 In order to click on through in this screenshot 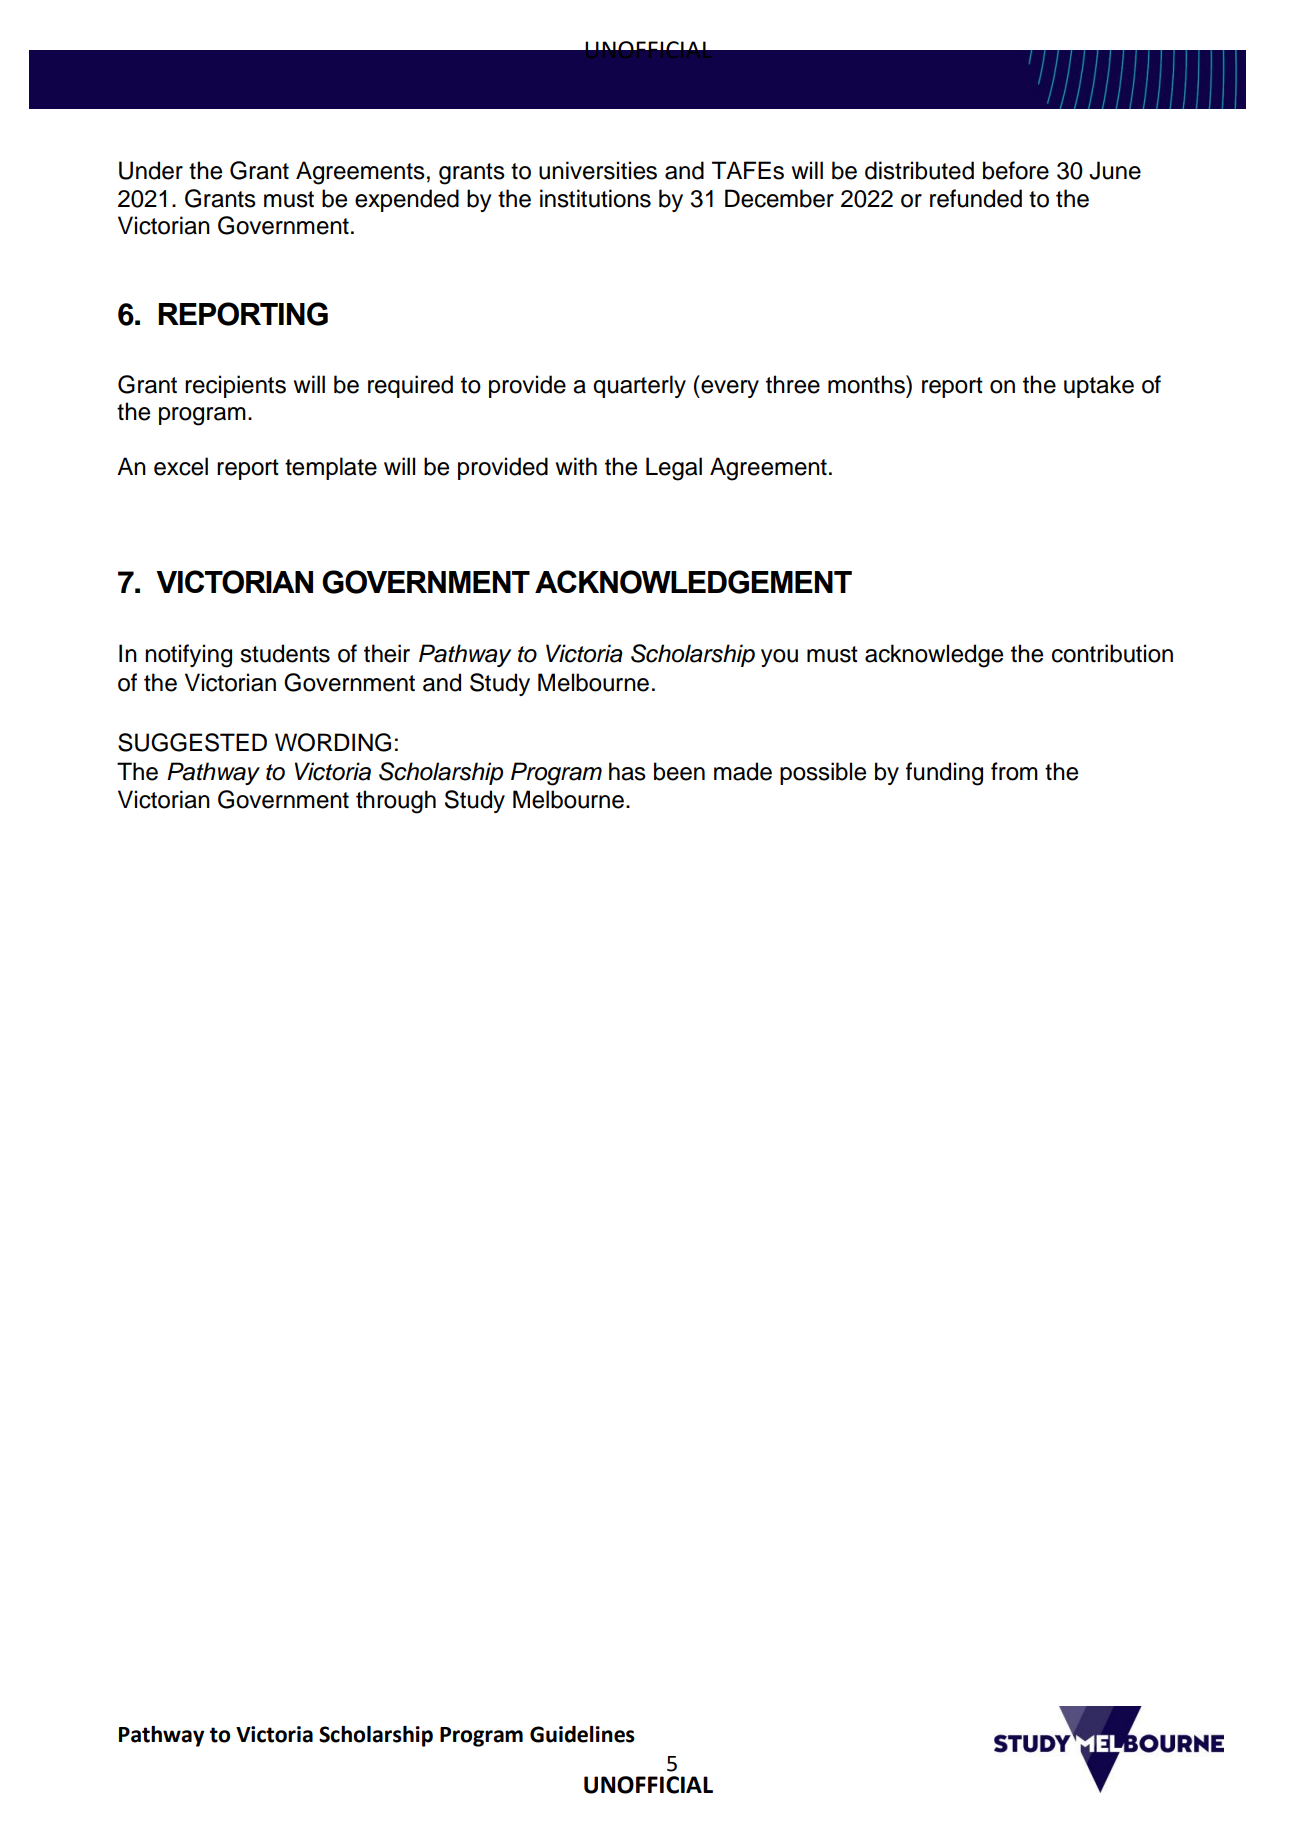, I will do `click(396, 802)`.
